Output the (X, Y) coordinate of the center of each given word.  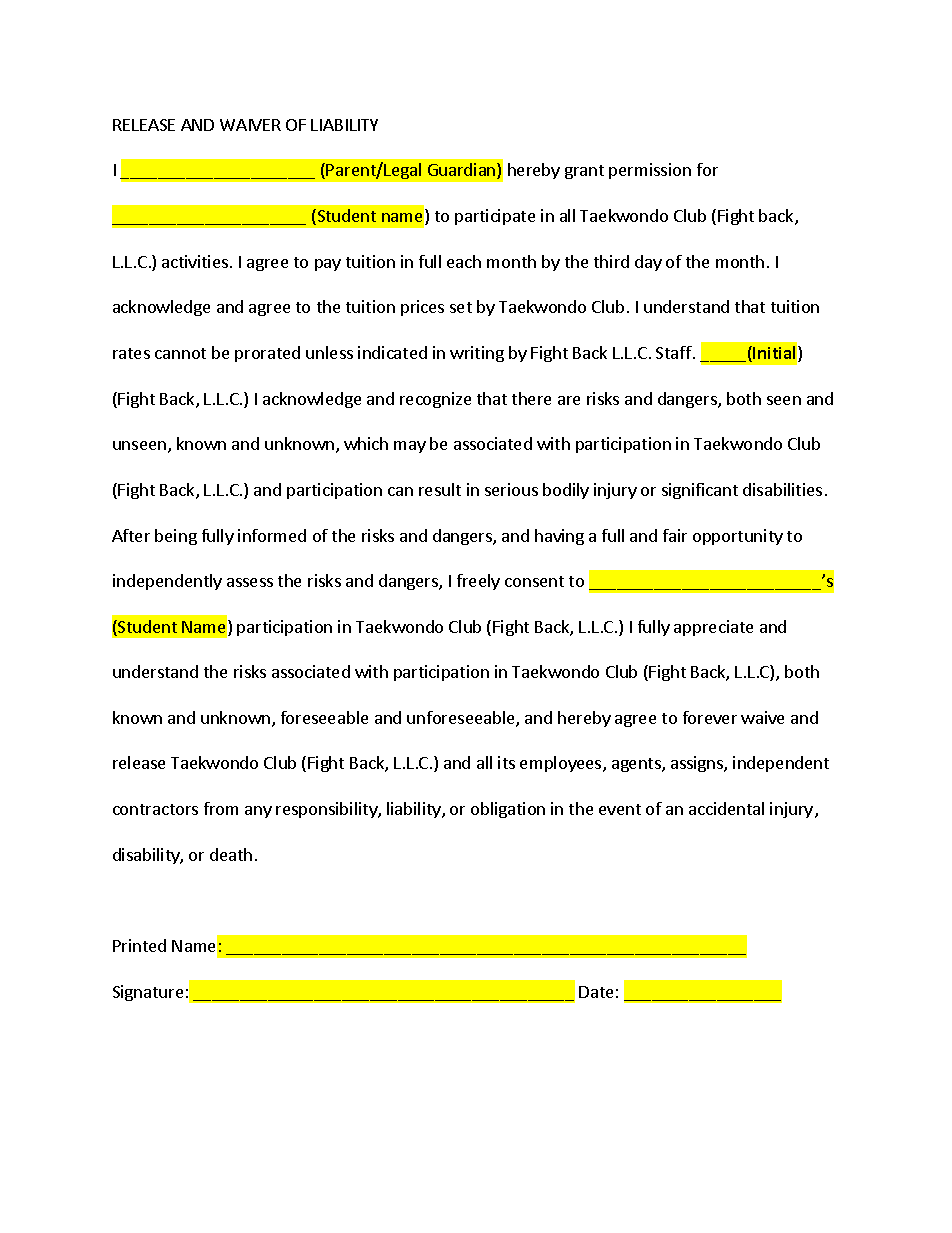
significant (700, 491)
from (221, 808)
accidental (726, 808)
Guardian (463, 171)
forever (710, 717)
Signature (148, 993)
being (176, 537)
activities (196, 261)
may (410, 447)
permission (650, 171)
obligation (508, 810)
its (506, 762)
